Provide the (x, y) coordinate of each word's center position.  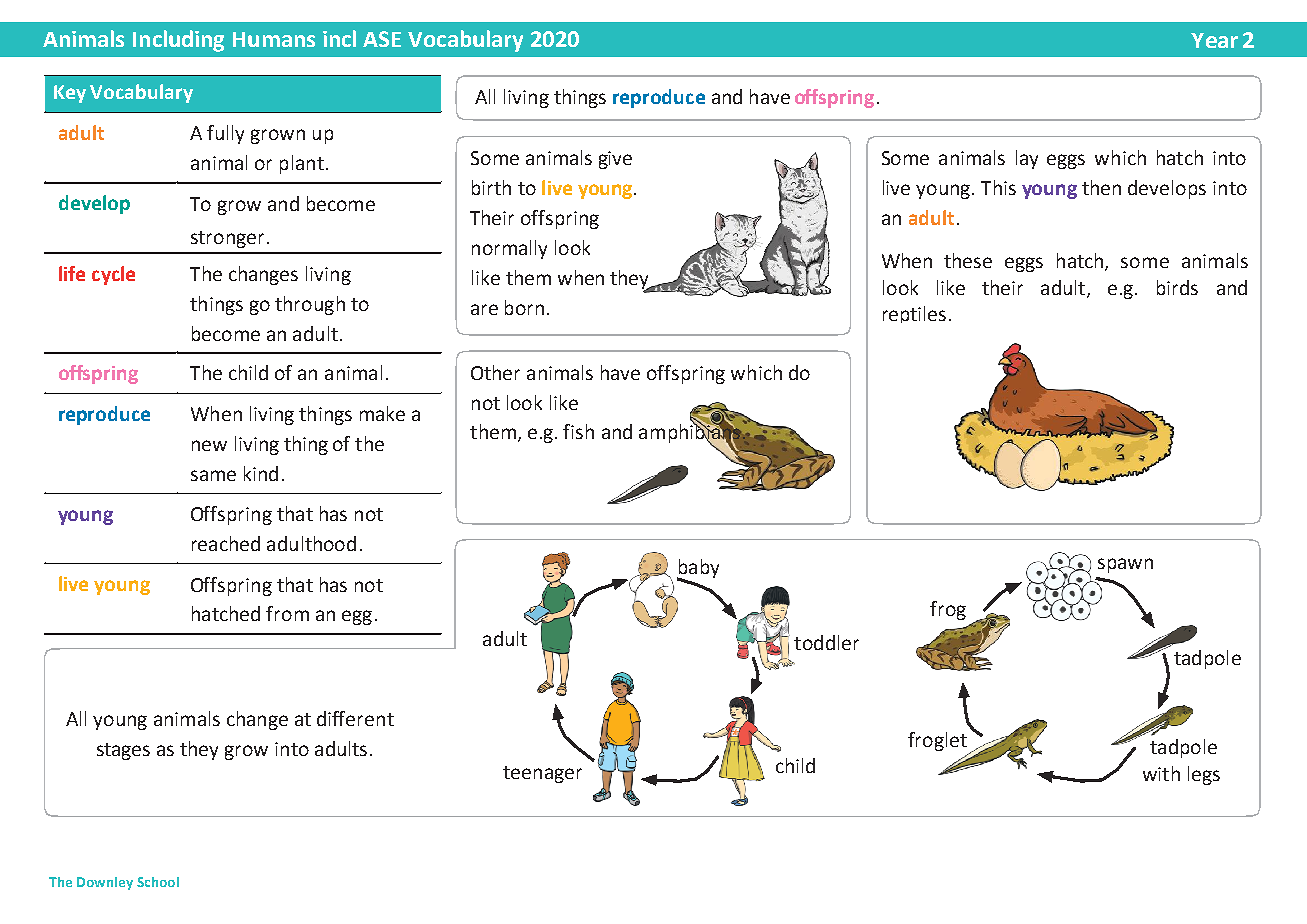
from (287, 613)
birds (1177, 287)
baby (698, 569)
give (615, 160)
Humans (274, 39)
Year (1214, 40)
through (310, 305)
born (524, 307)
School (158, 882)
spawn (1125, 565)
